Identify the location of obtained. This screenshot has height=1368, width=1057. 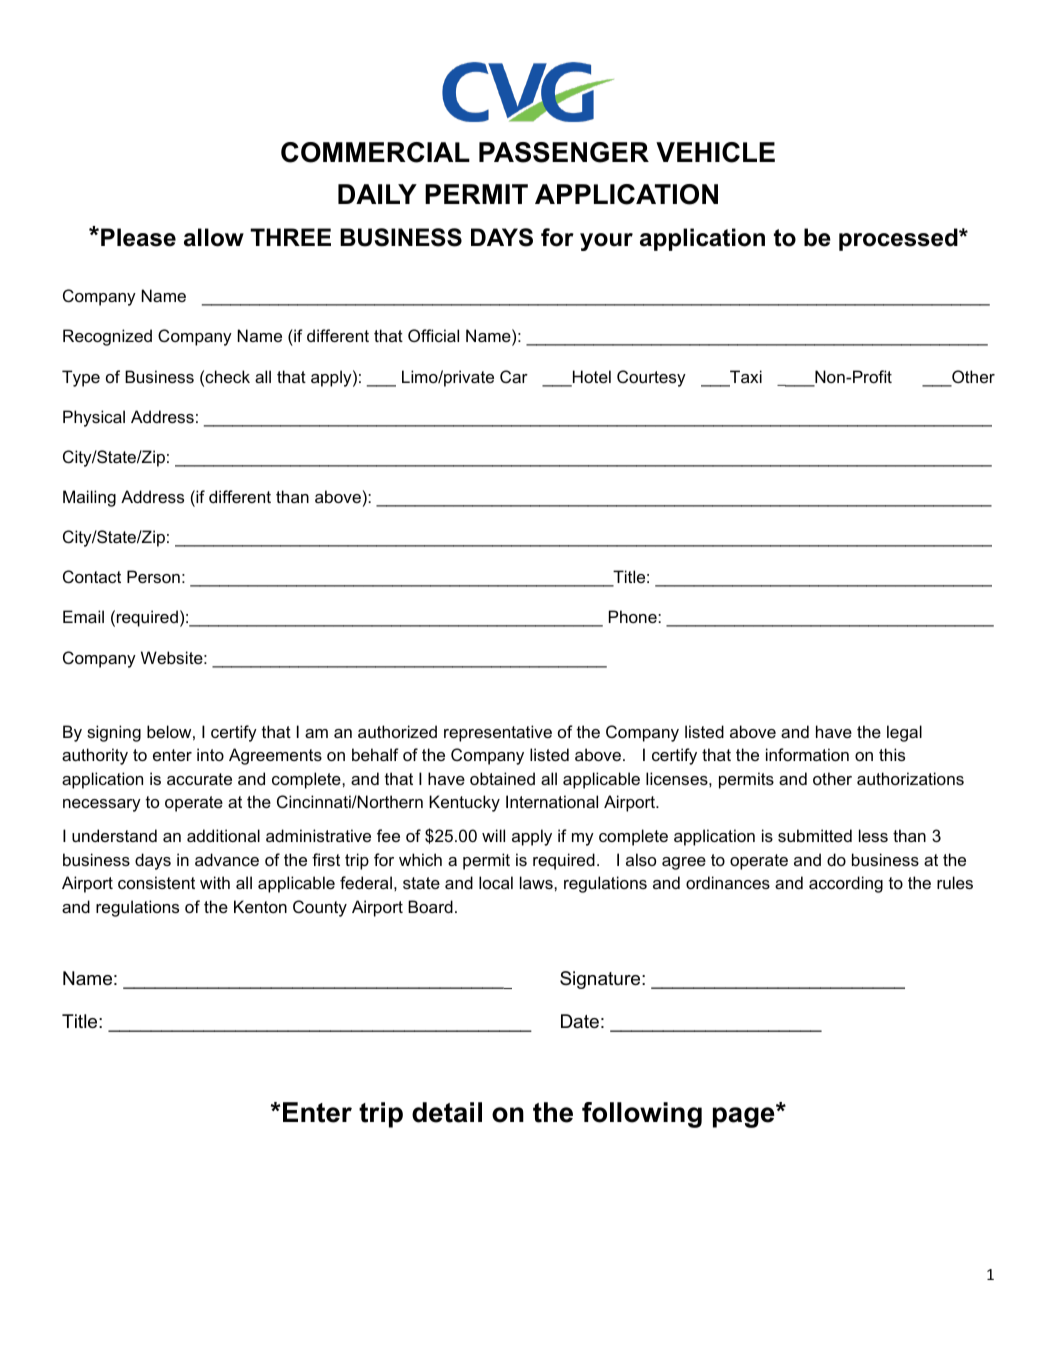
(502, 778).
